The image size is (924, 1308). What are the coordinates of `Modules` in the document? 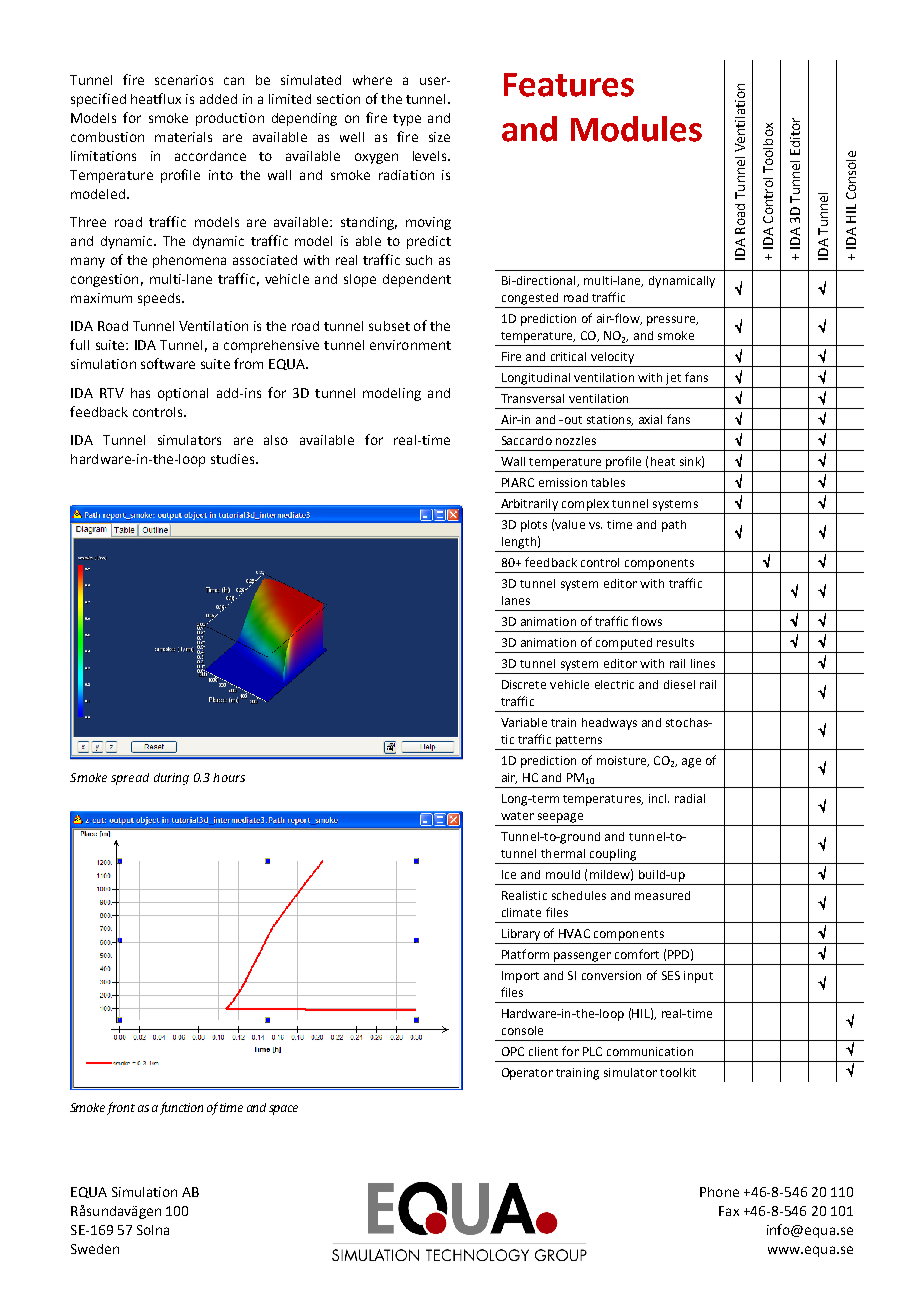 It's located at (636, 129).
